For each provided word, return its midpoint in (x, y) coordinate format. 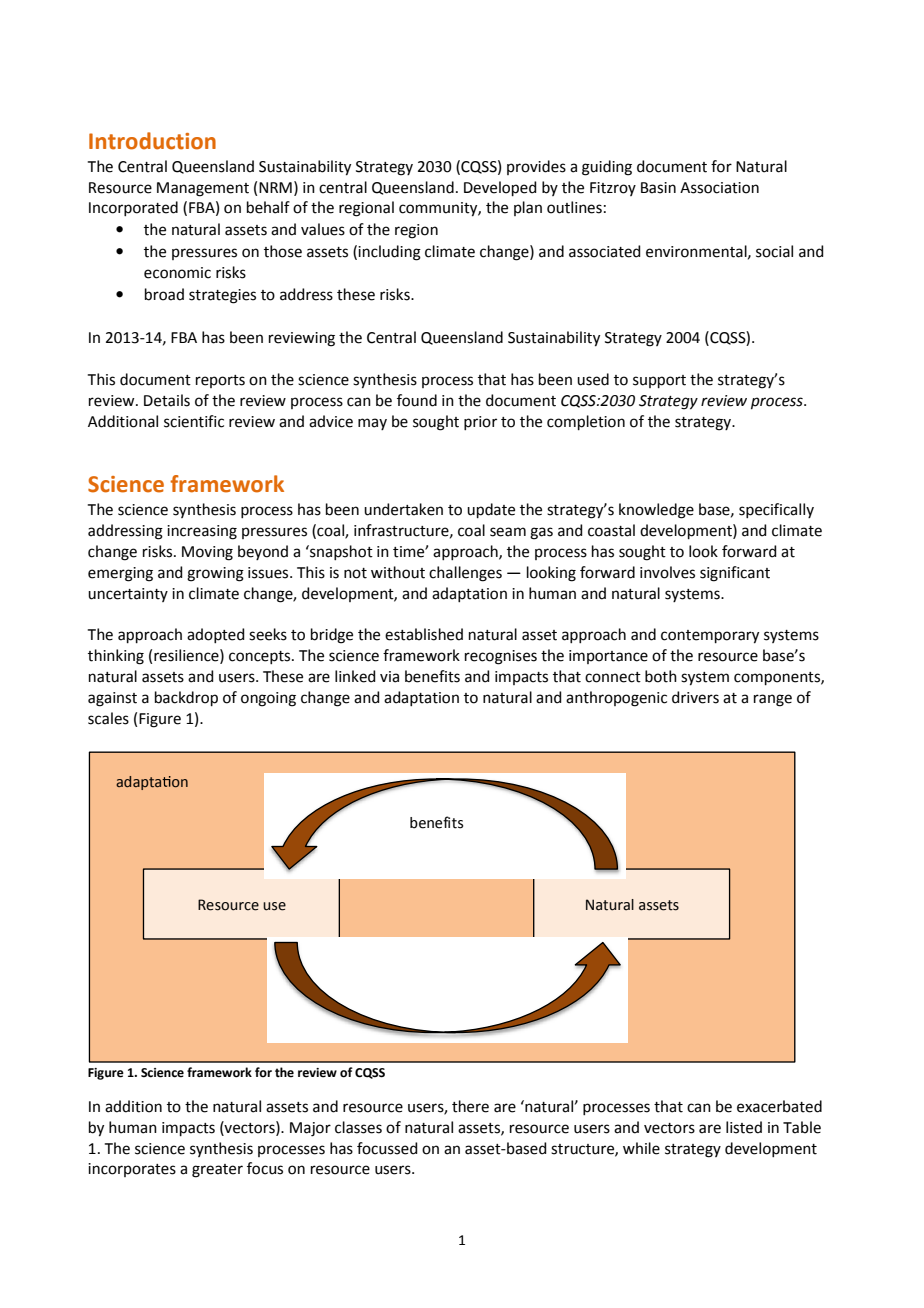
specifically (776, 510)
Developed (500, 188)
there (470, 1106)
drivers (695, 697)
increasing (202, 532)
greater (217, 1171)
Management (203, 189)
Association (719, 188)
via (389, 677)
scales (108, 718)
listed (744, 1127)
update (491, 510)
